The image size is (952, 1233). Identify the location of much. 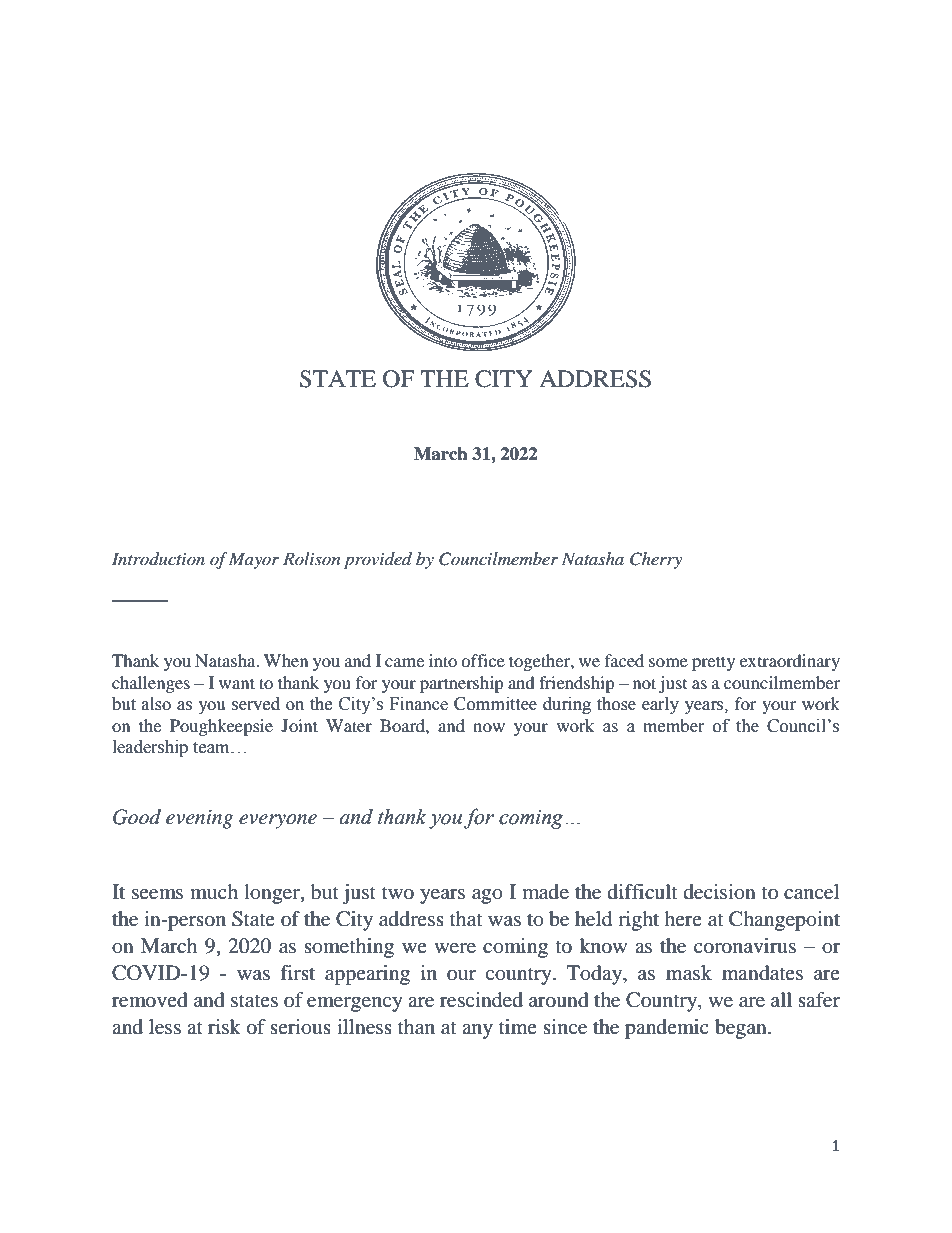
(214, 891).
